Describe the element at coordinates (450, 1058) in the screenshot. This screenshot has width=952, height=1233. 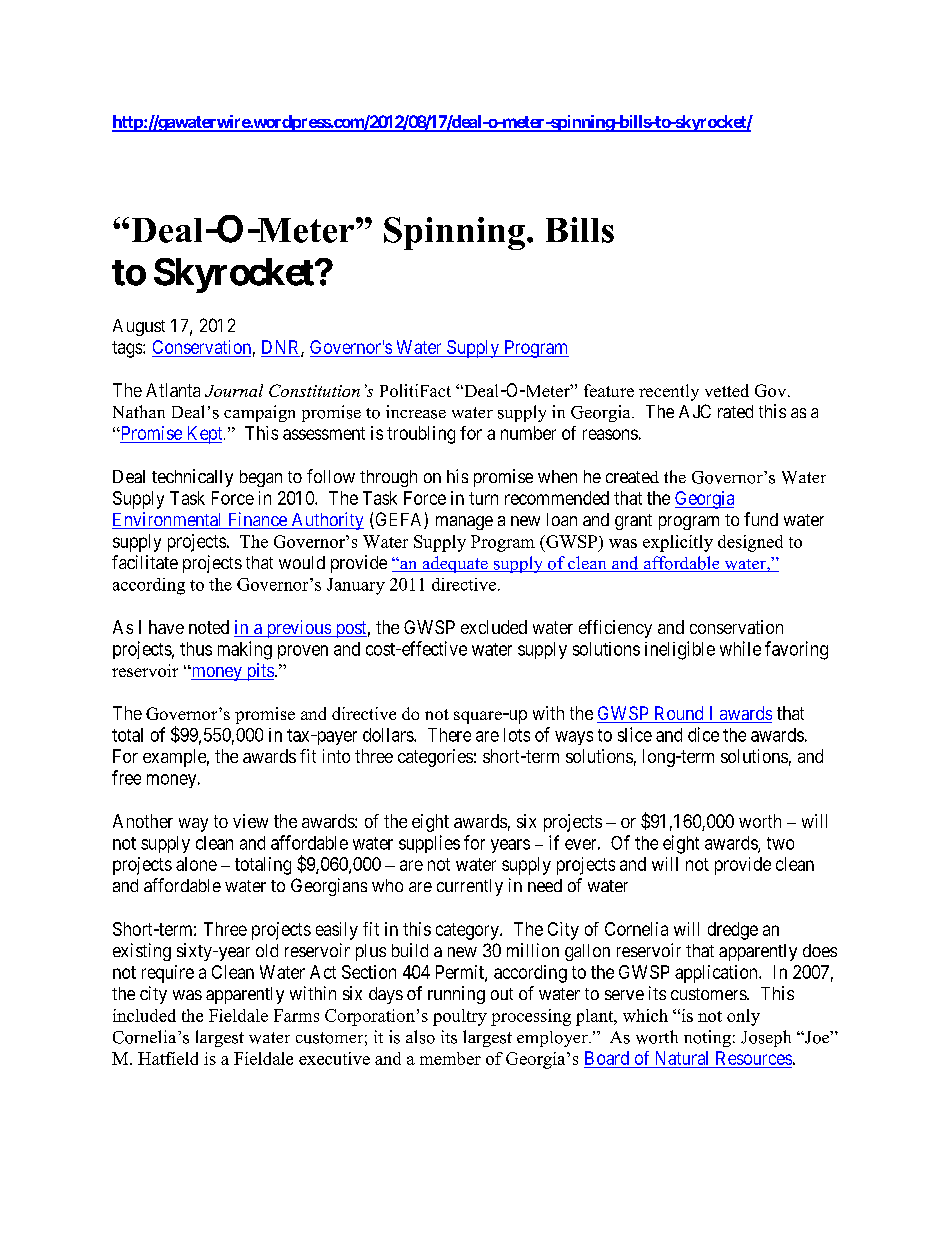
I see `member` at that location.
